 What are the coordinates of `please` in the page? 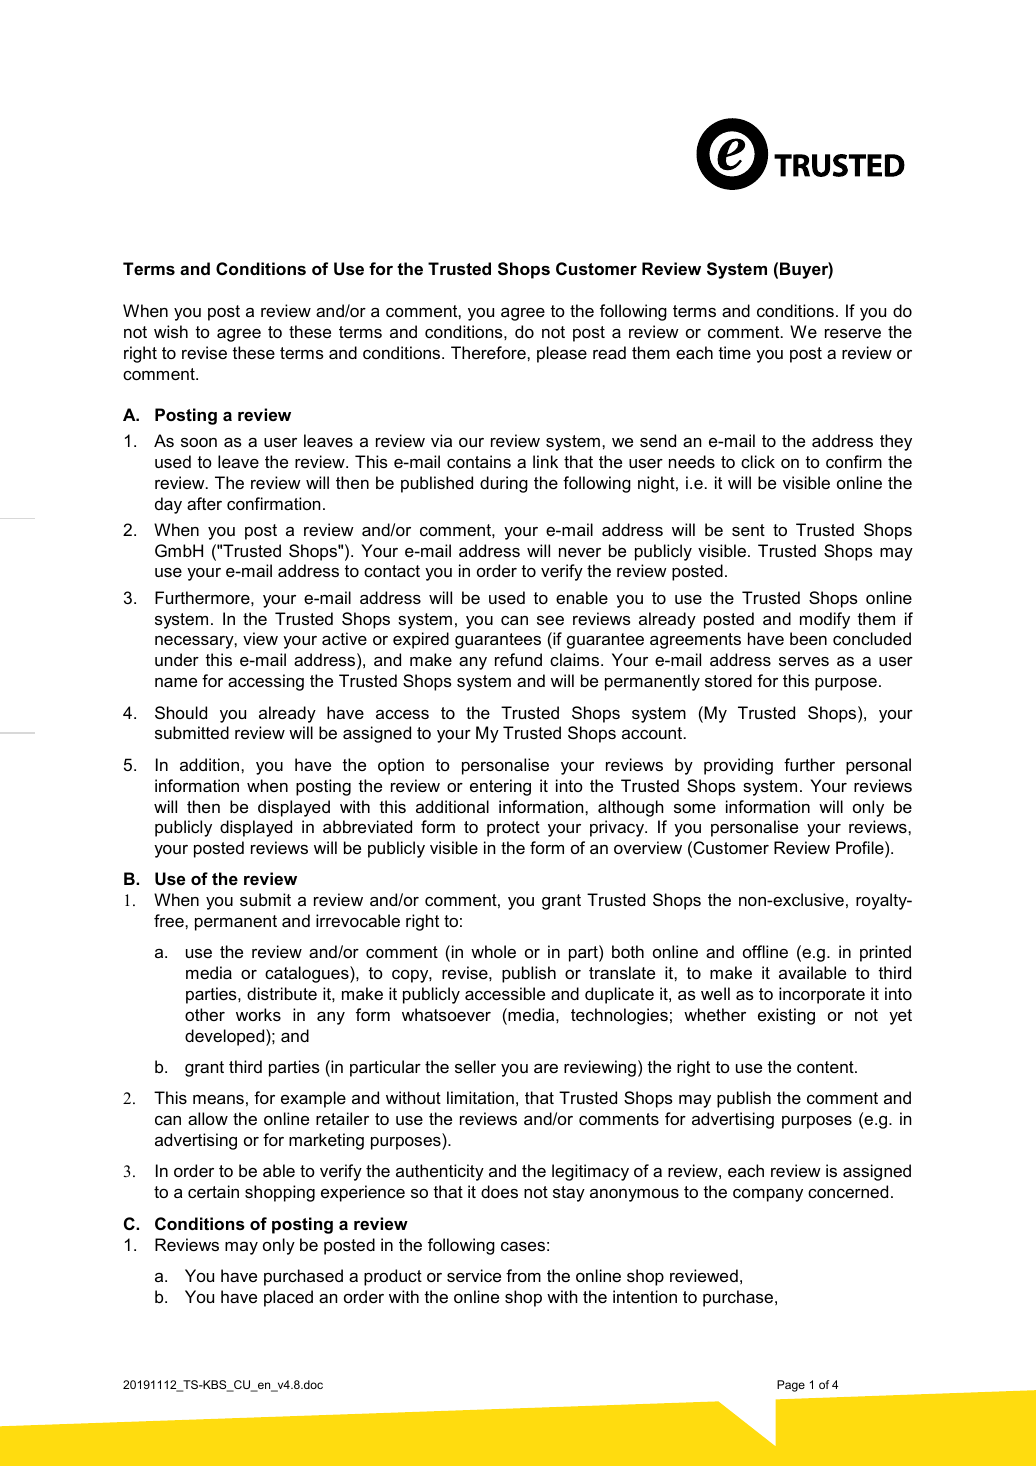 It's located at (562, 354).
